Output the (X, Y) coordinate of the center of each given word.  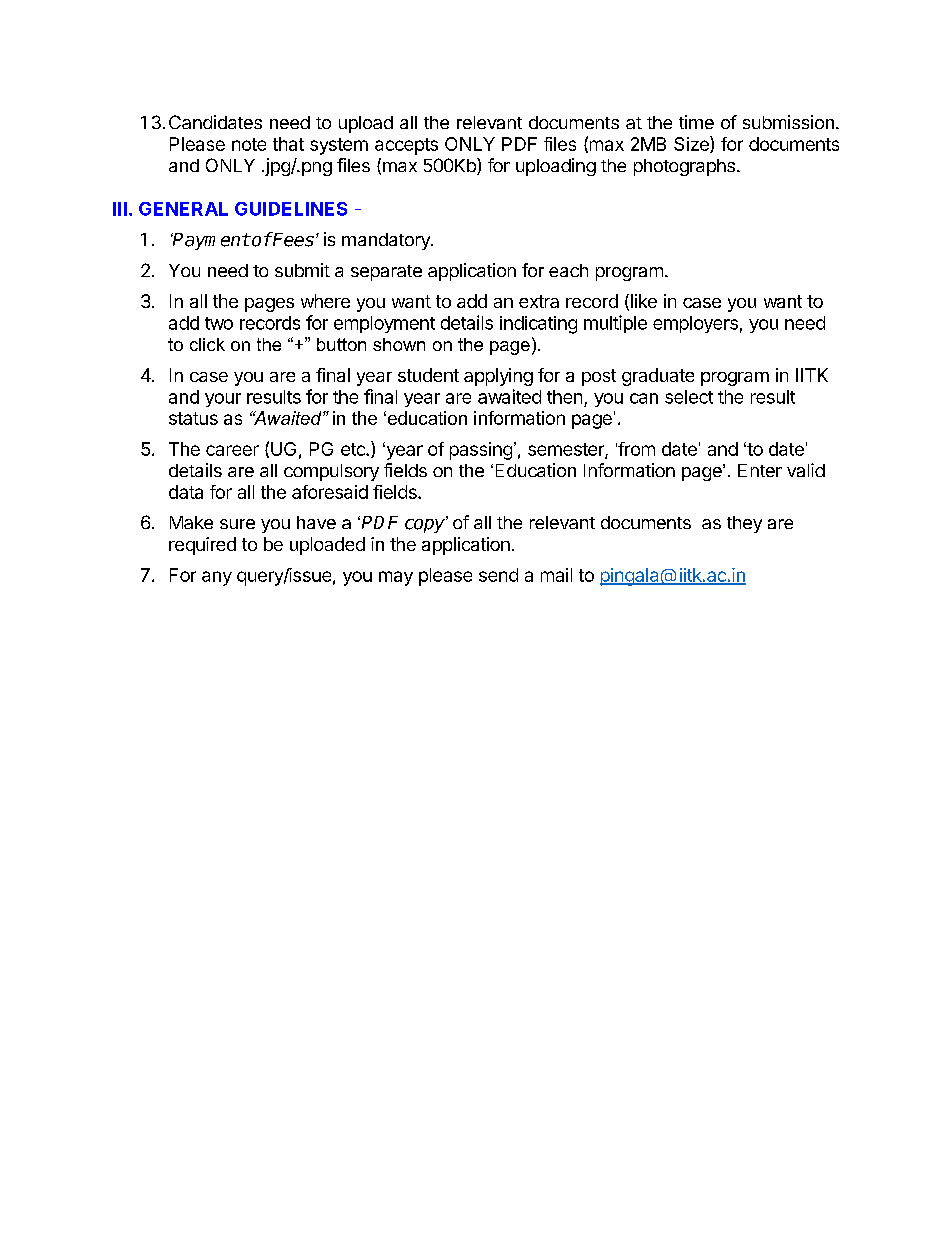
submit (302, 270)
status (193, 418)
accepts (406, 146)
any (217, 578)
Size (692, 144)
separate (386, 273)
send (498, 575)
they (744, 524)
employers (695, 324)
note (249, 144)
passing (481, 451)
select (689, 397)
